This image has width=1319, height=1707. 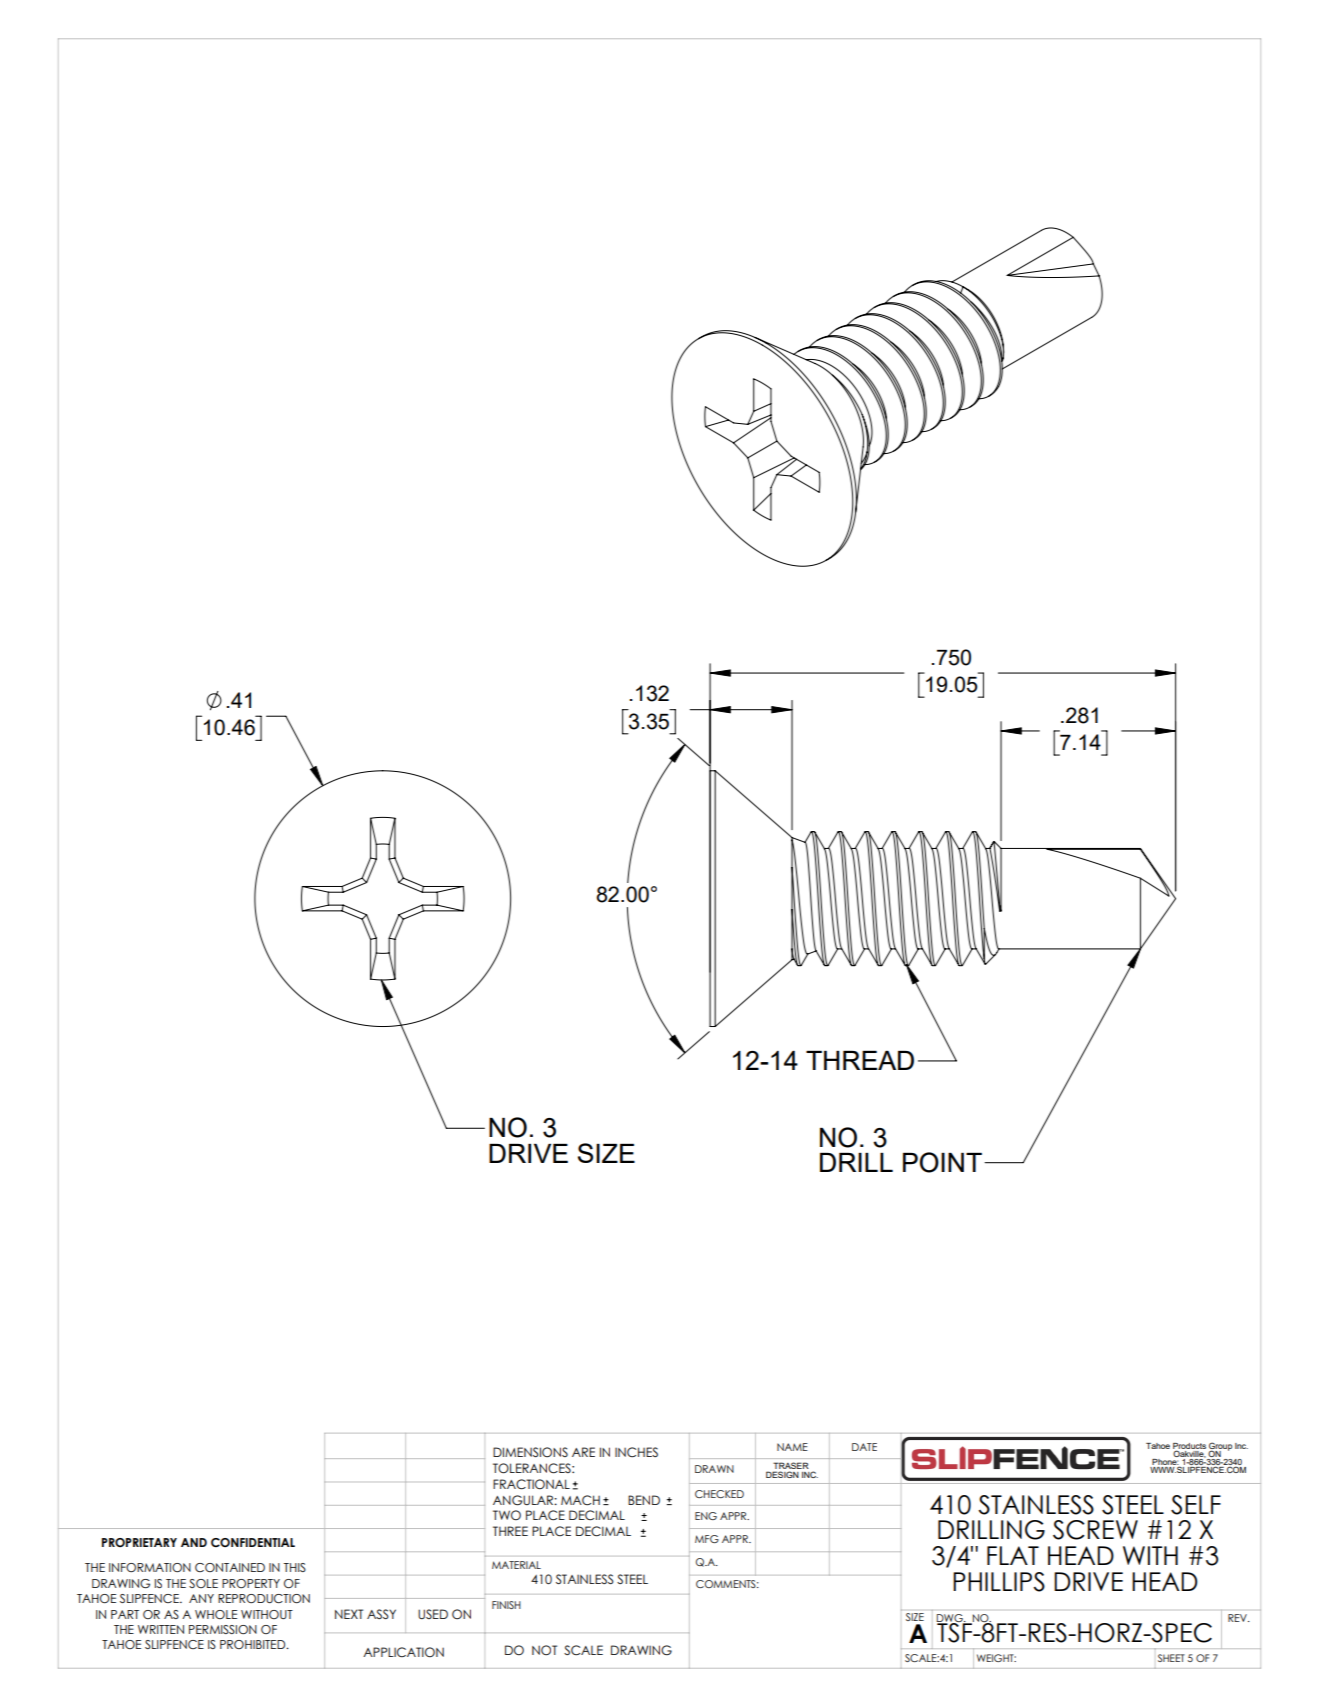 What do you see at coordinates (942, 1162) in the image?
I see `POINT` at bounding box center [942, 1162].
